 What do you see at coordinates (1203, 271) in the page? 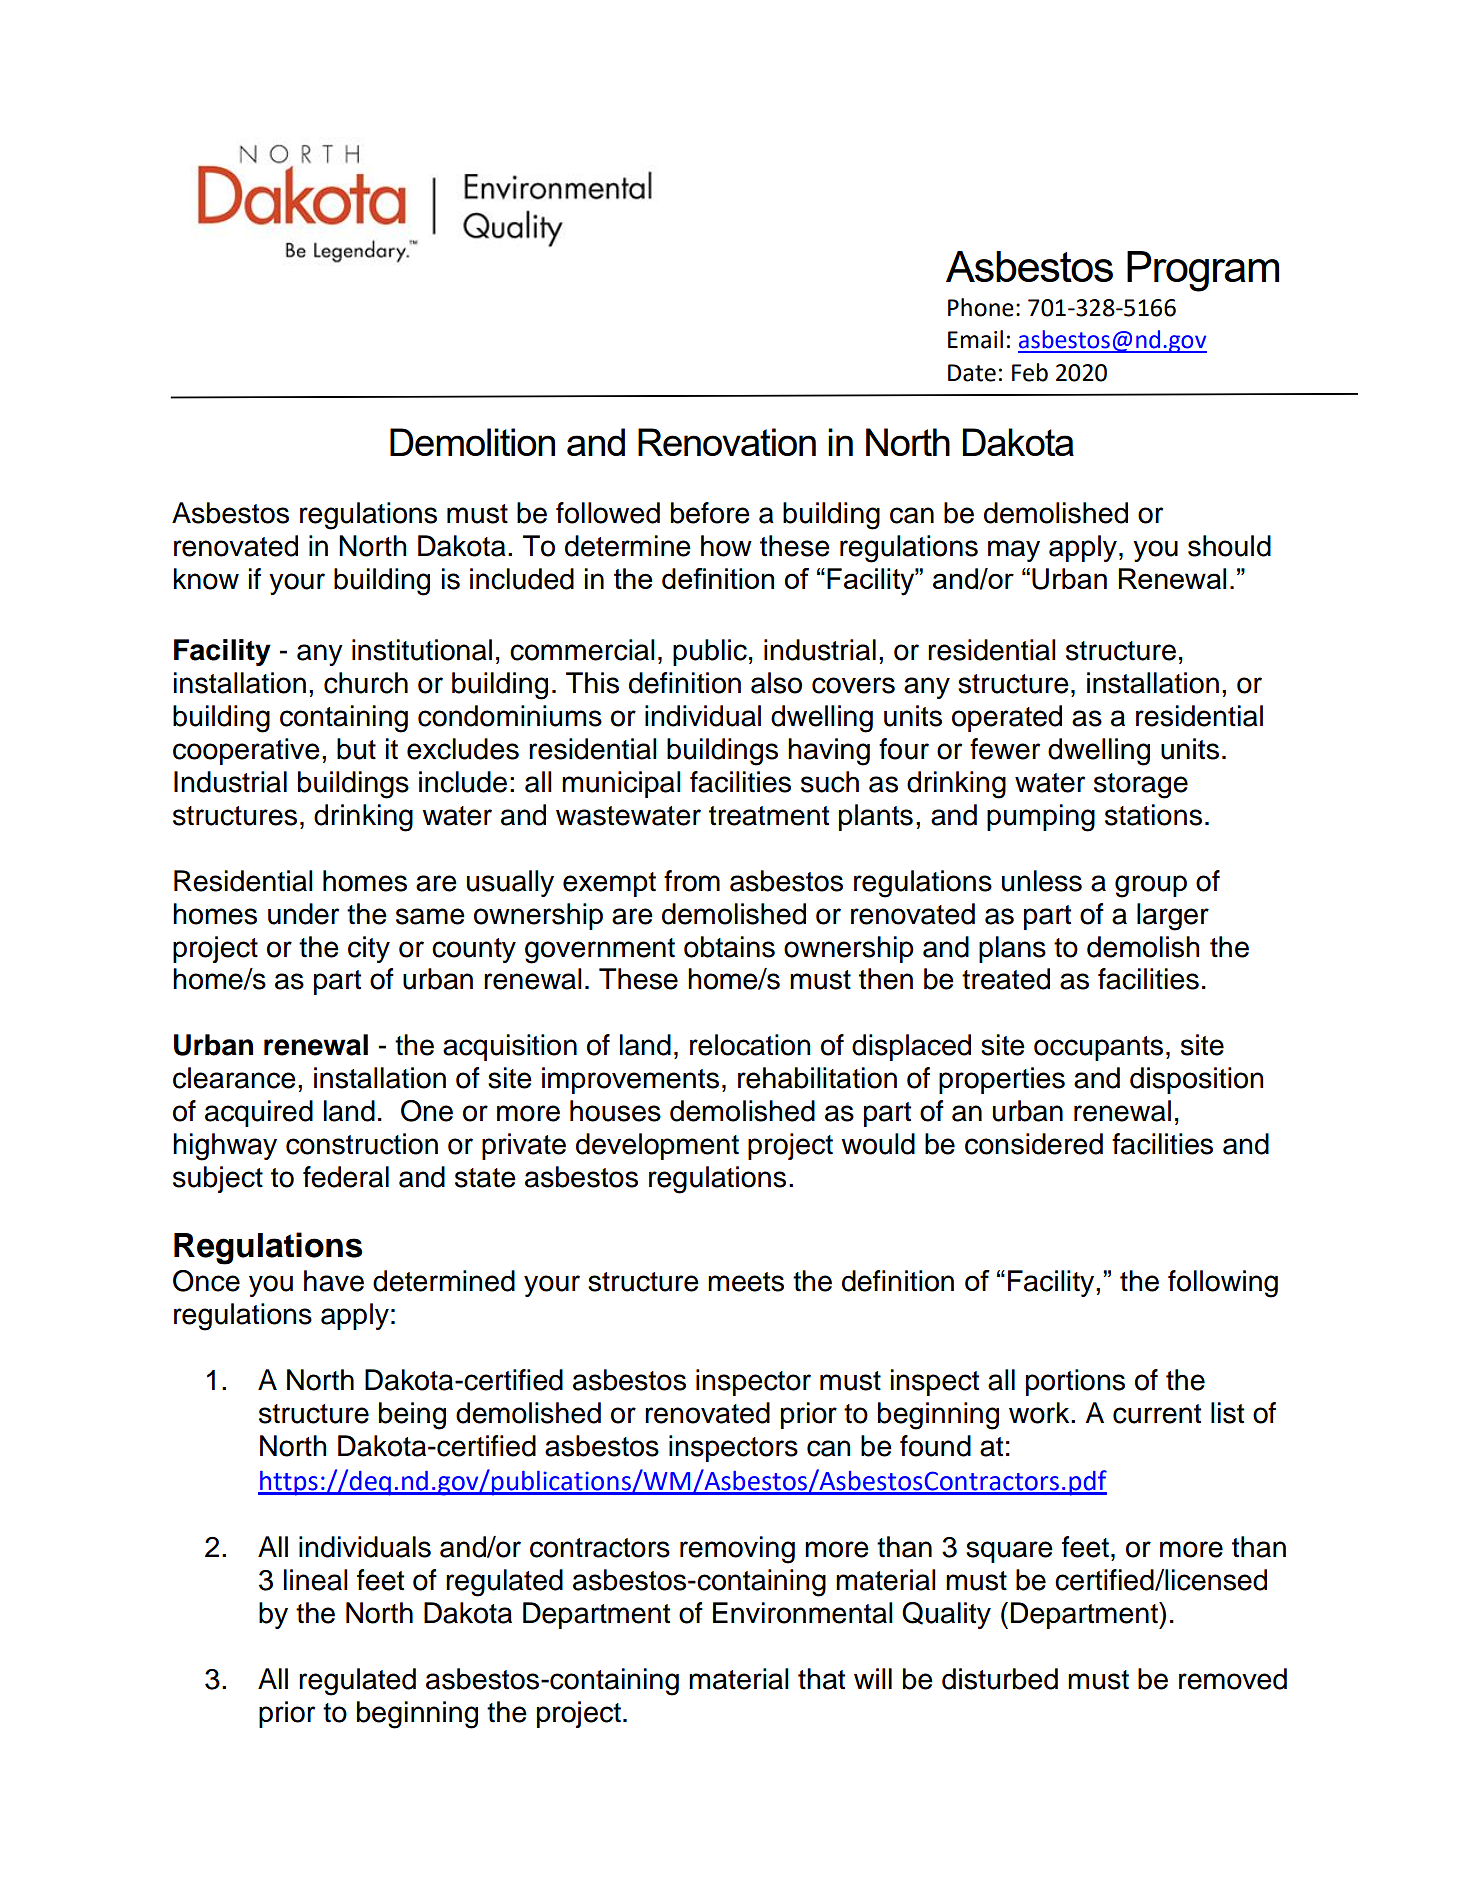
I see `Program` at bounding box center [1203, 271].
